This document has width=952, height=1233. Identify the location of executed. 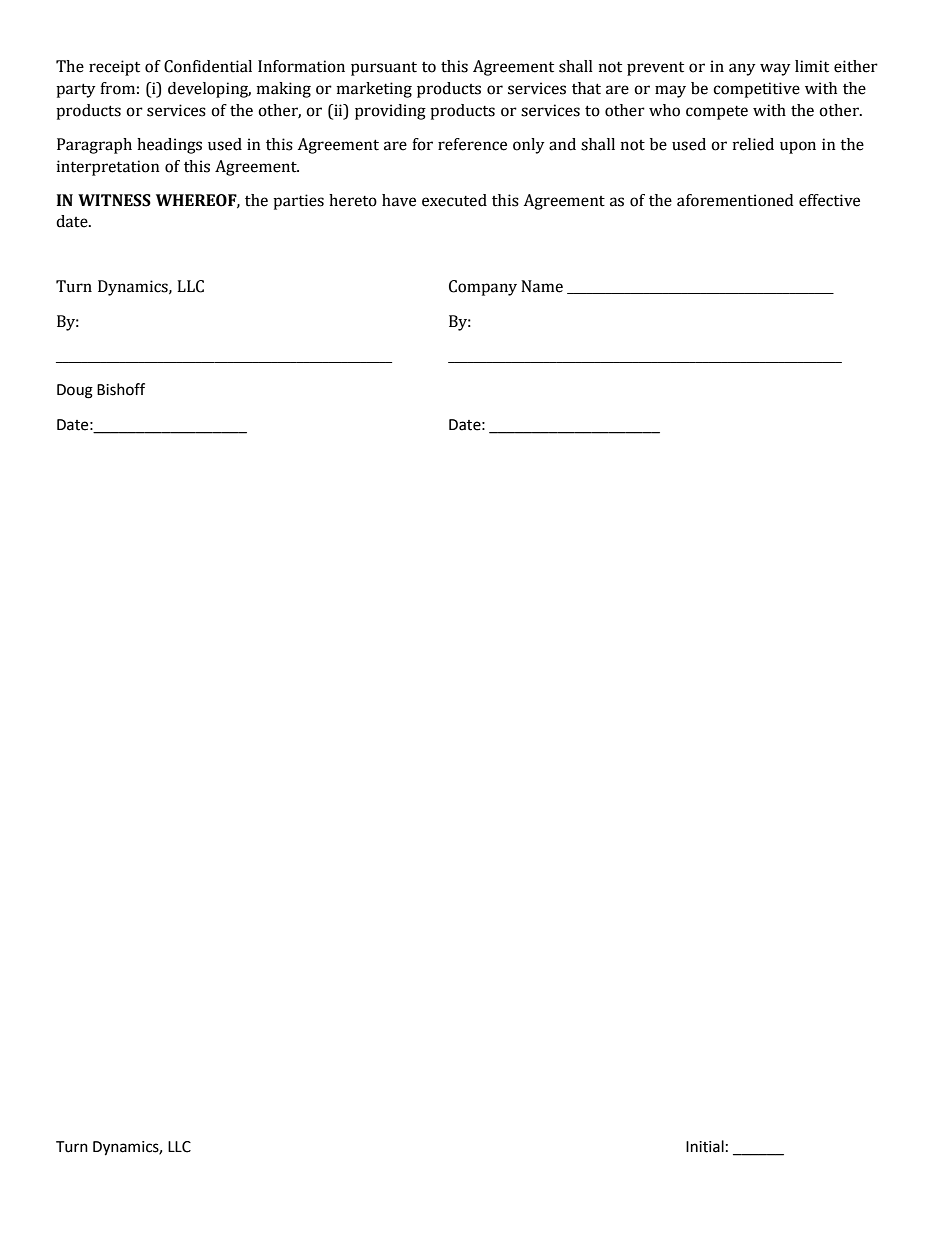
(454, 200).
